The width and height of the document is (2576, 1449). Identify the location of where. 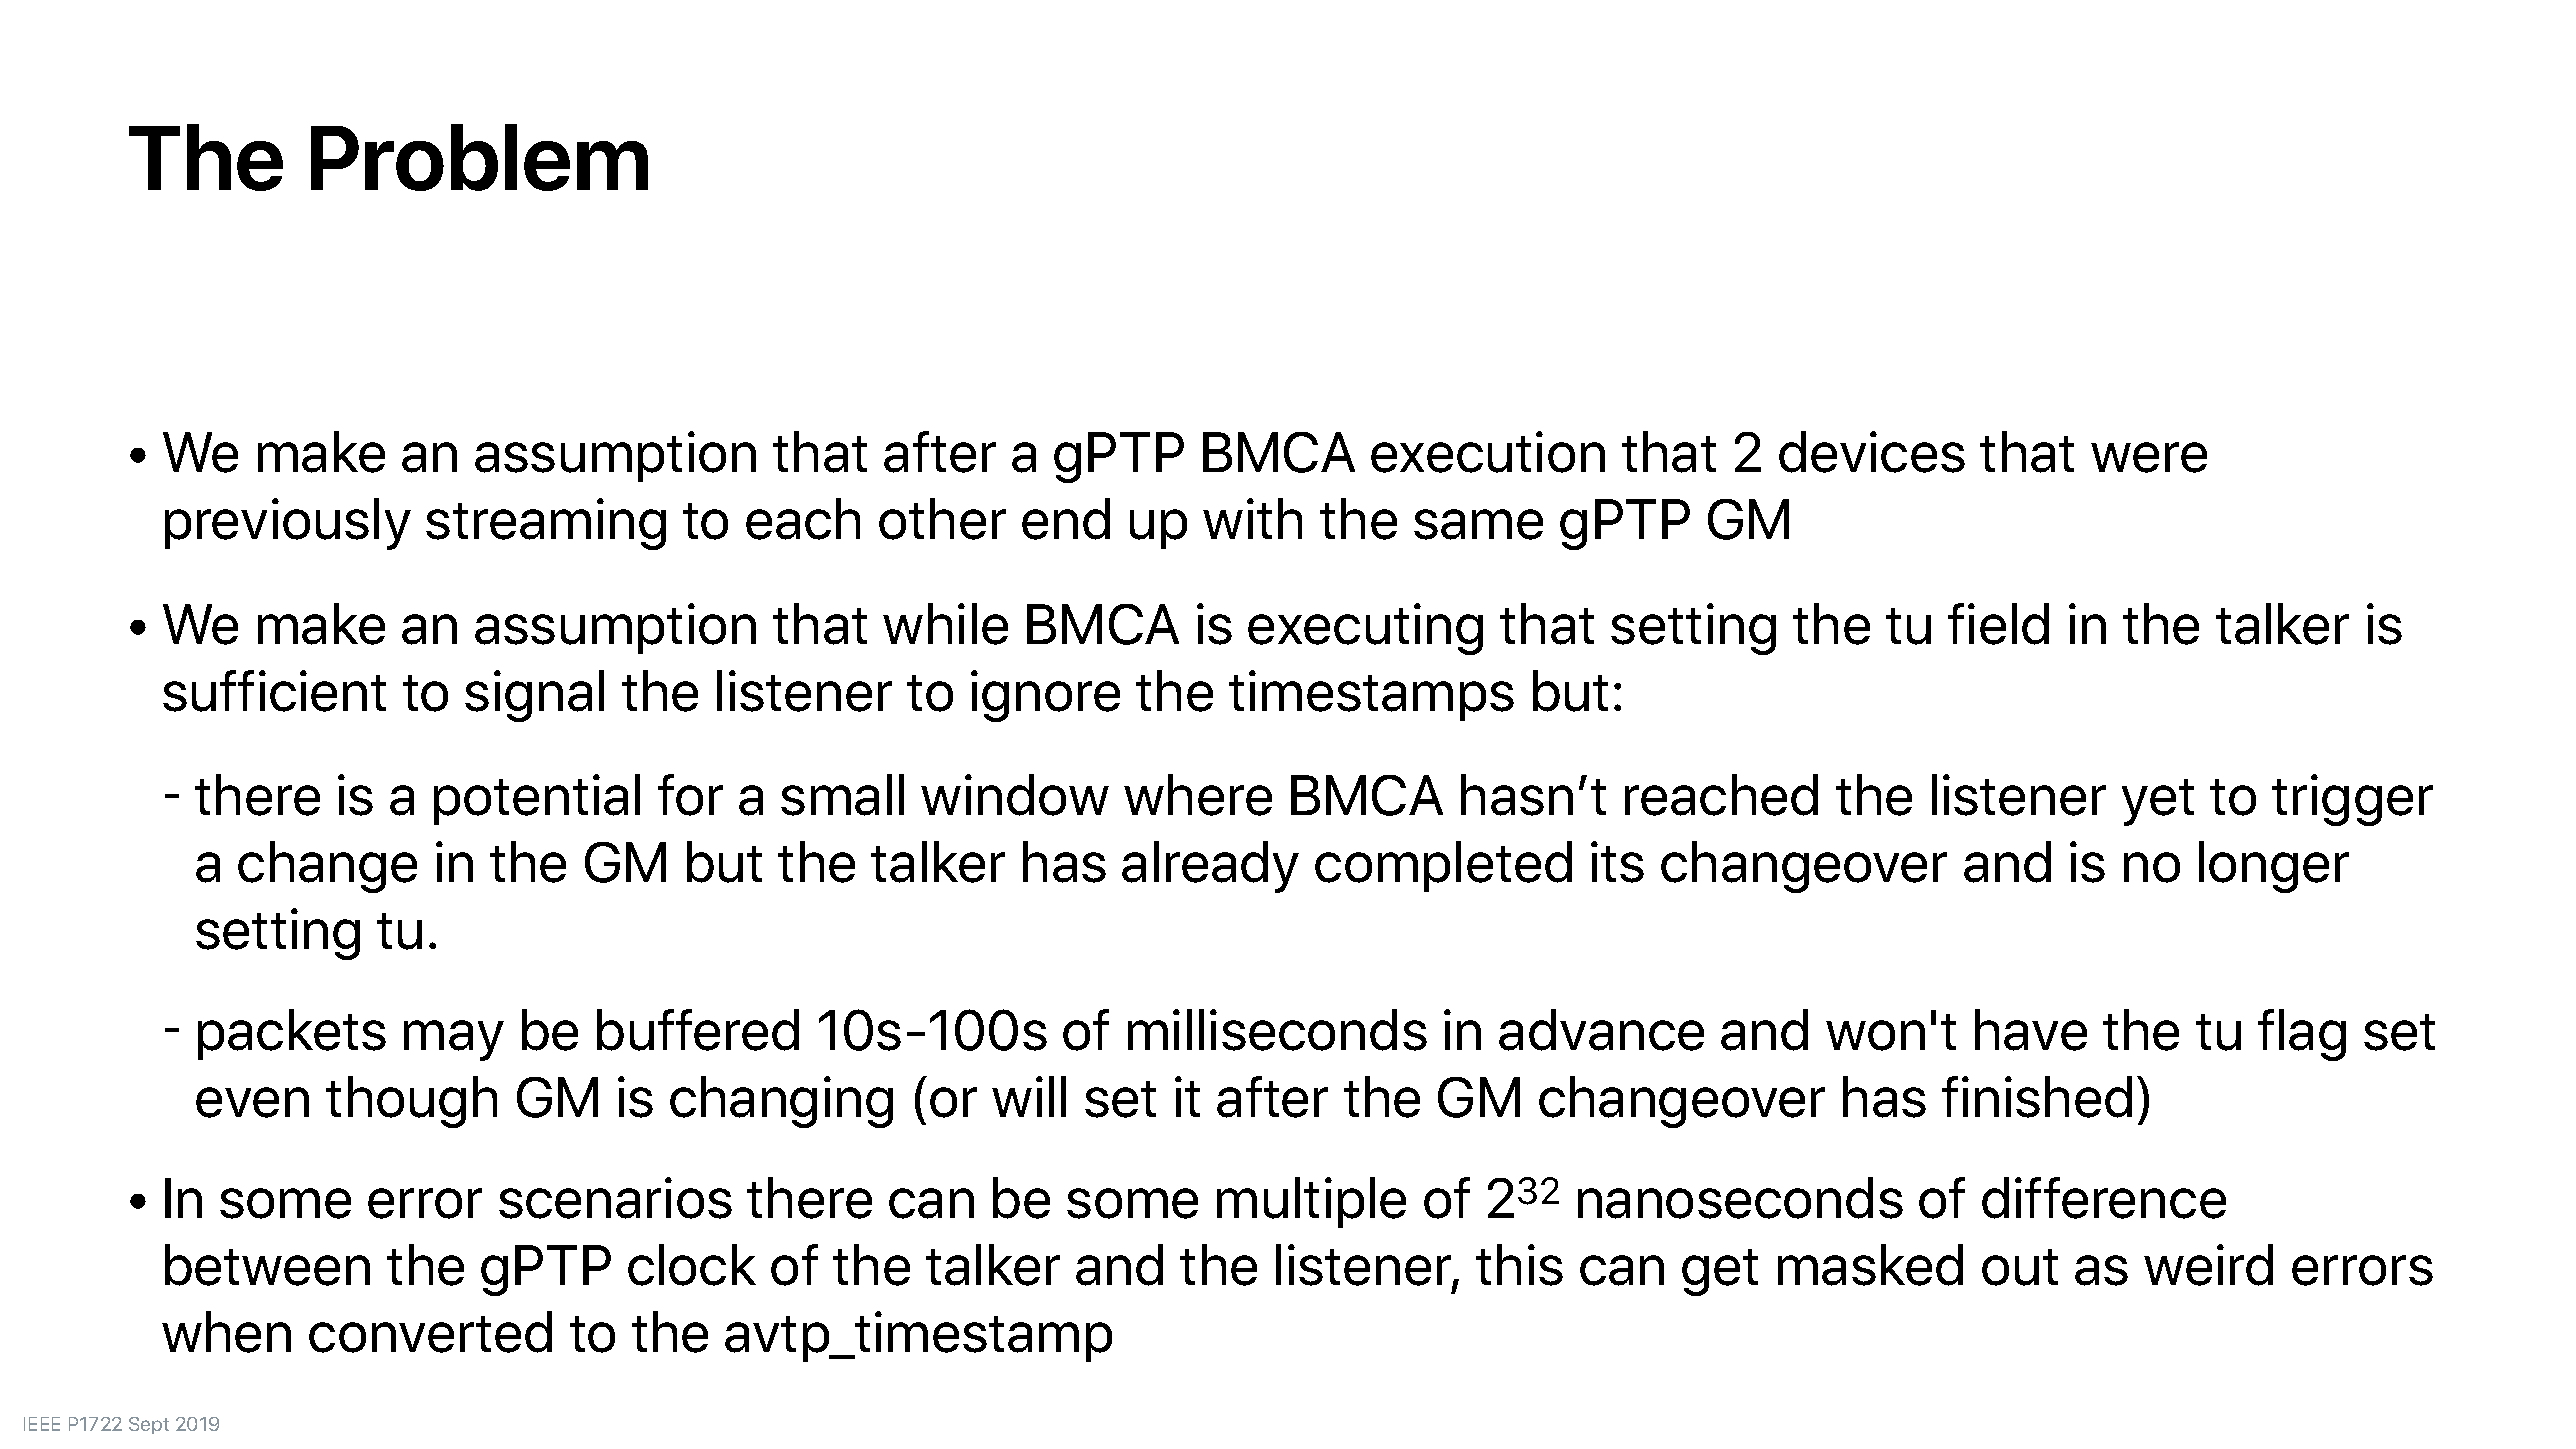
(1198, 795).
